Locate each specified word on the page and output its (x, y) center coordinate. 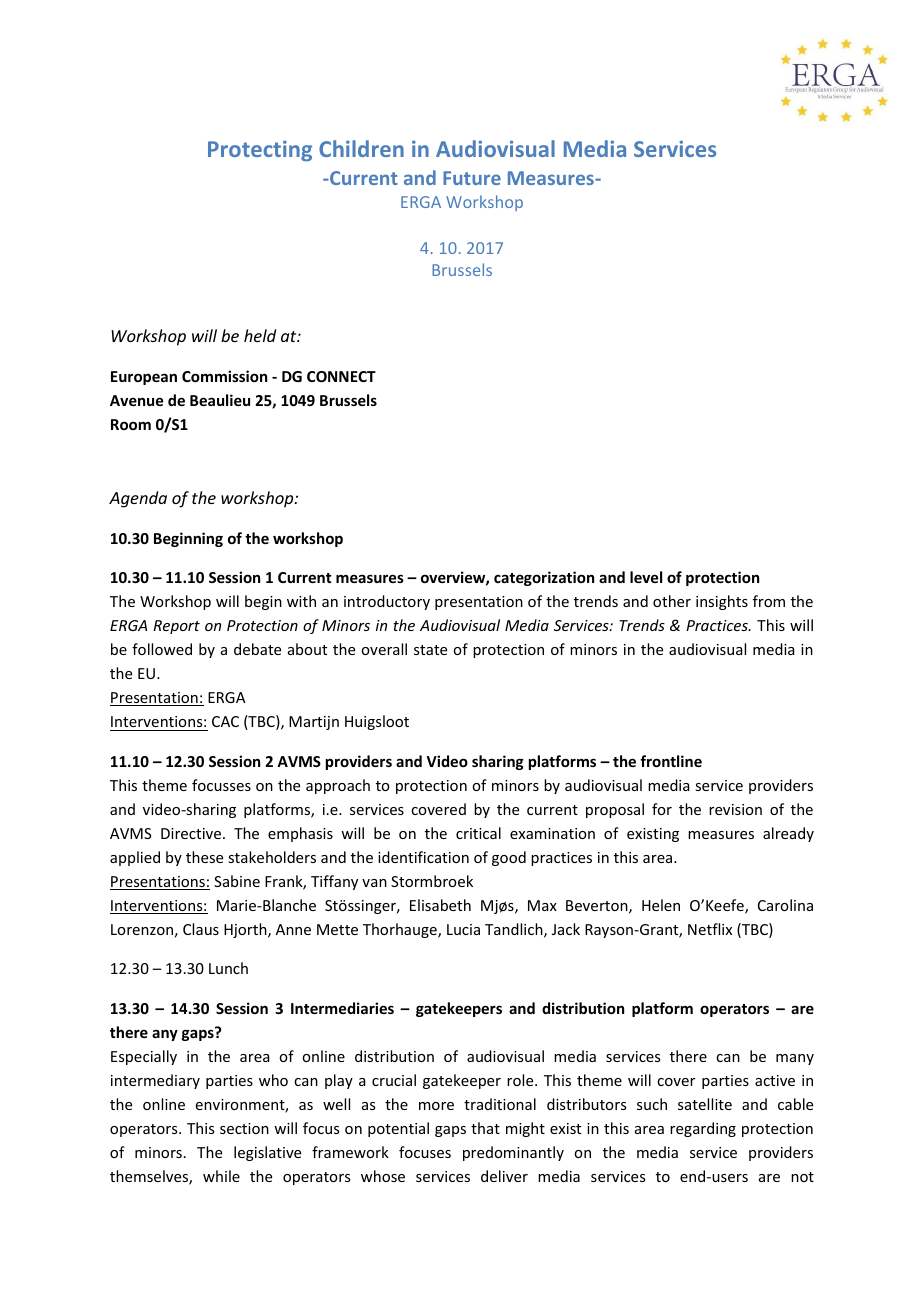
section (244, 1128)
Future (472, 178)
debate (257, 649)
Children (361, 148)
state (430, 650)
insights (722, 602)
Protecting (260, 151)
